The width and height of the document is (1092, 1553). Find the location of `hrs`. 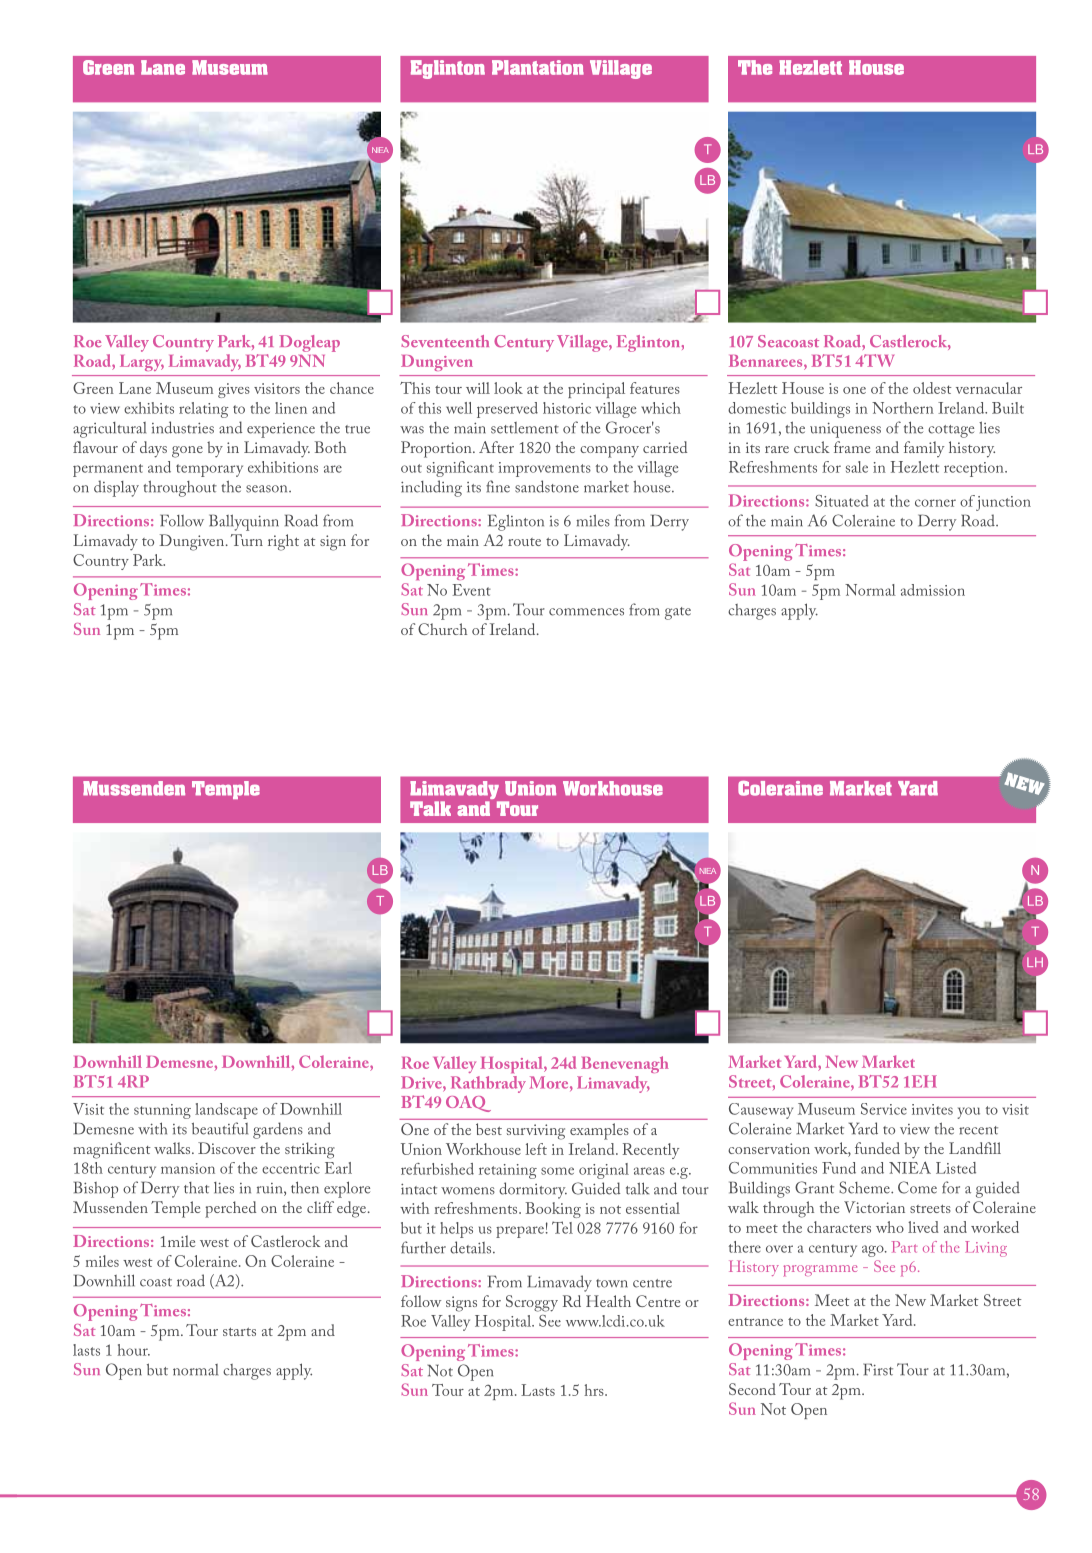

hrs is located at coordinates (595, 1390).
